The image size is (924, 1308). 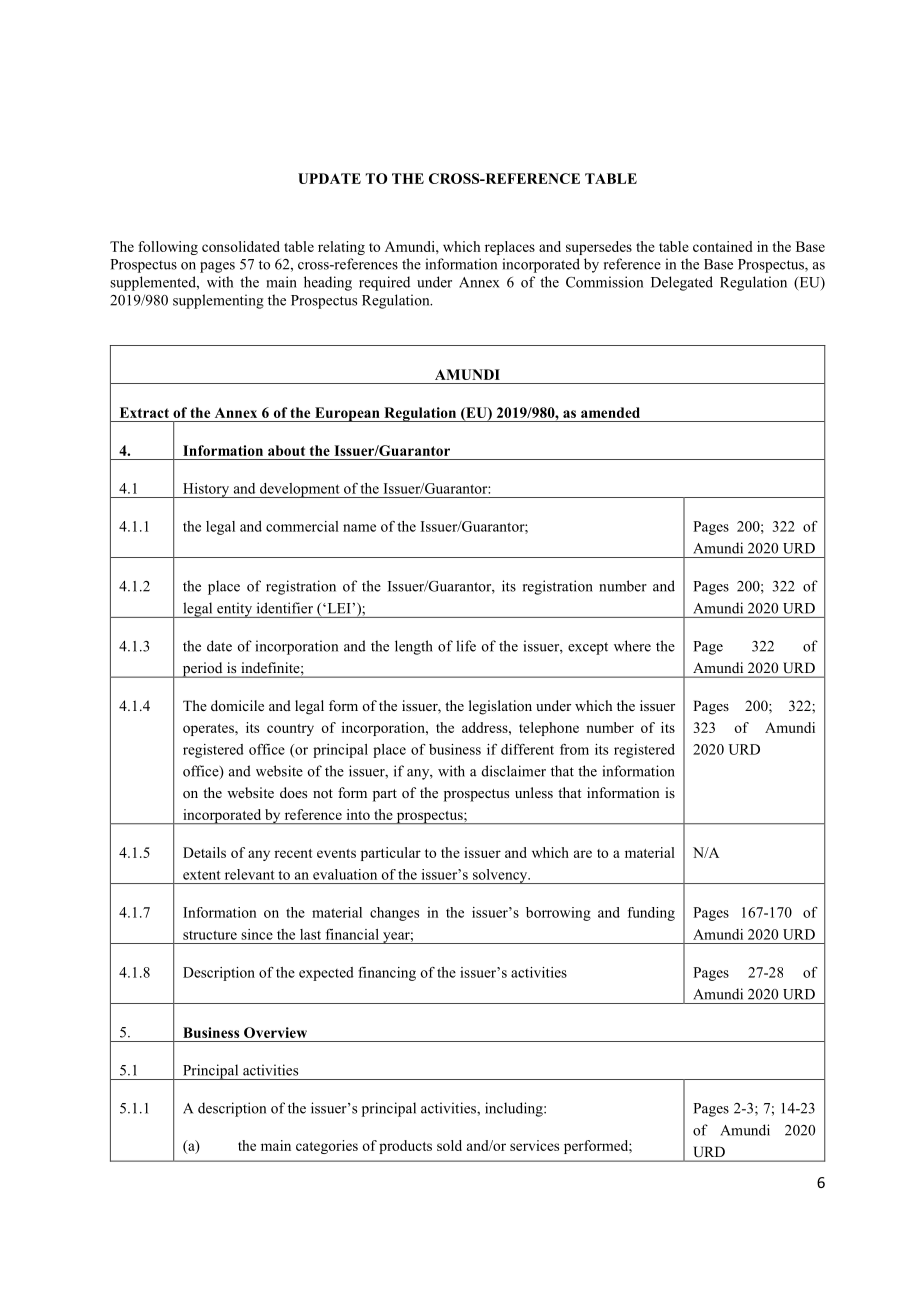 I want to click on name, so click(x=359, y=528).
